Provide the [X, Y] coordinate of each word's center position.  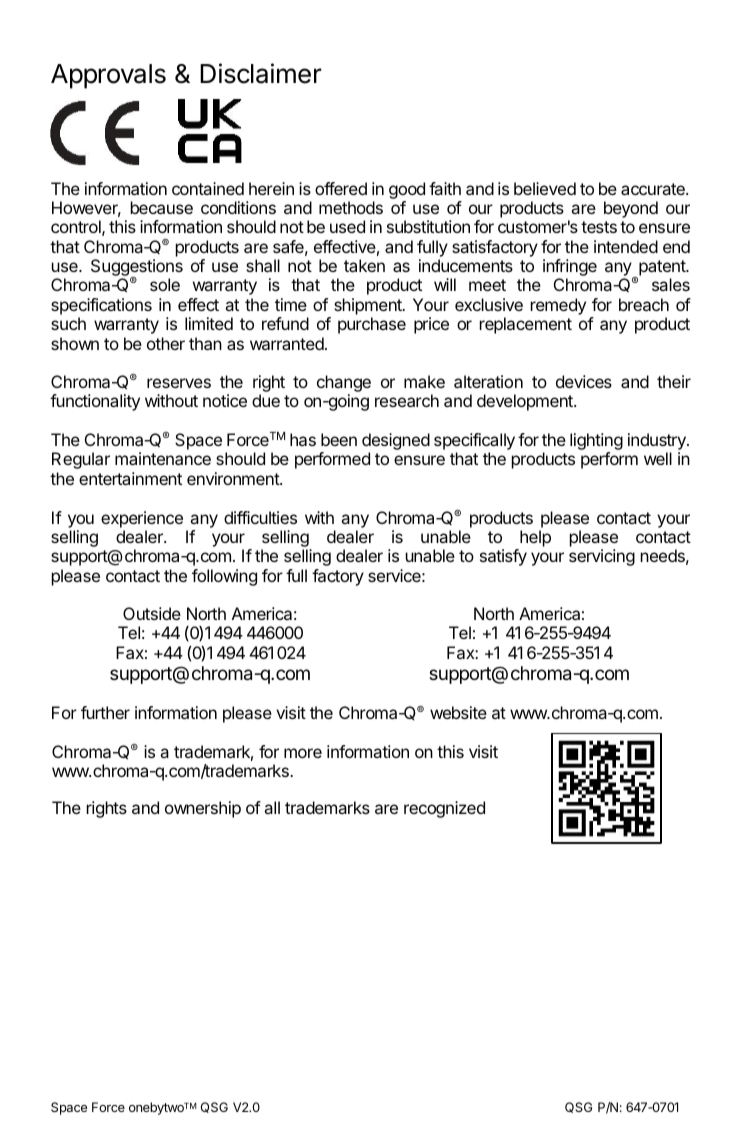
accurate [654, 189]
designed [396, 443]
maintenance [163, 458]
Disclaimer [261, 73]
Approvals [108, 76]
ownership [203, 809]
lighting [596, 443]
